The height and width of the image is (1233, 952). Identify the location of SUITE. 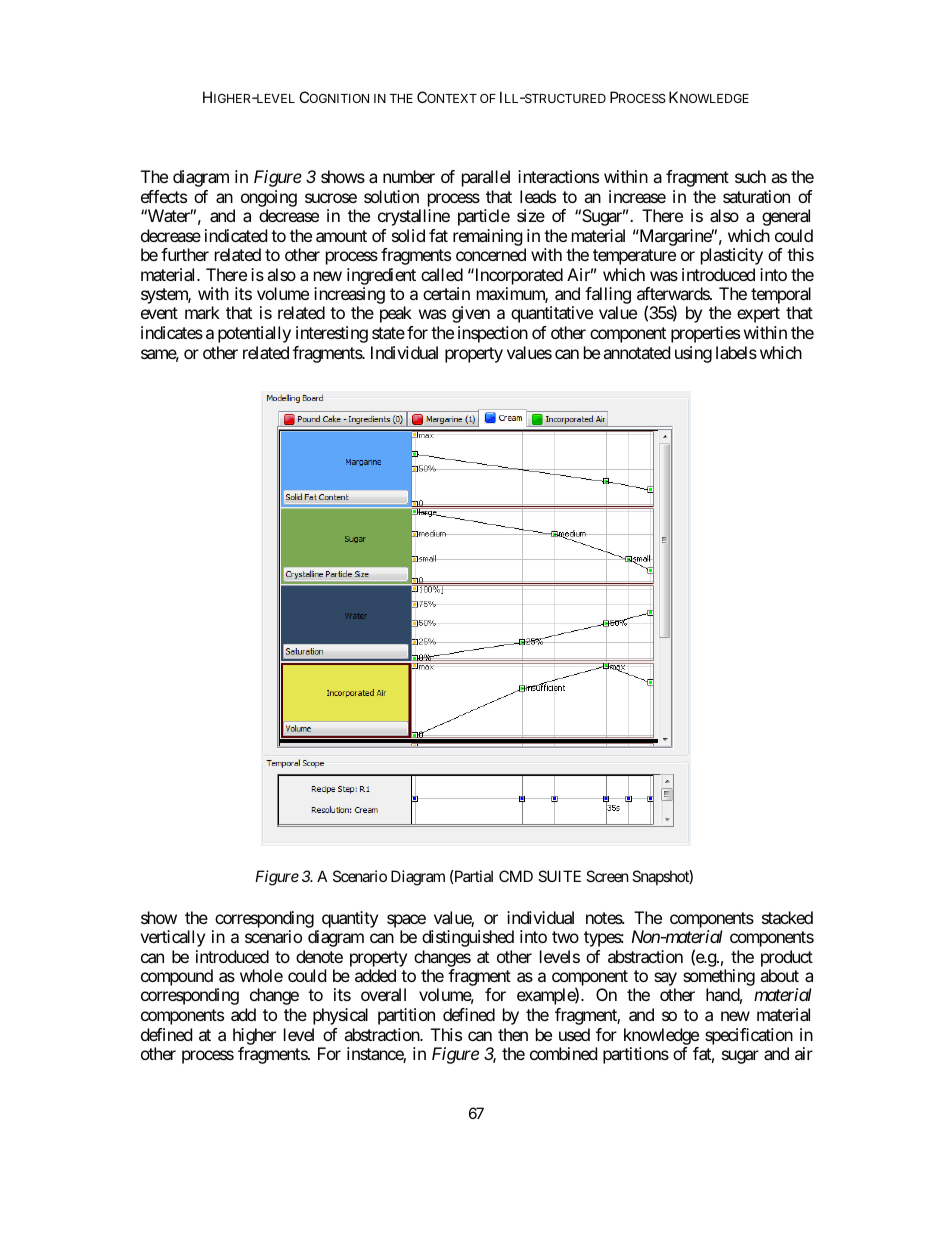
(559, 876).
